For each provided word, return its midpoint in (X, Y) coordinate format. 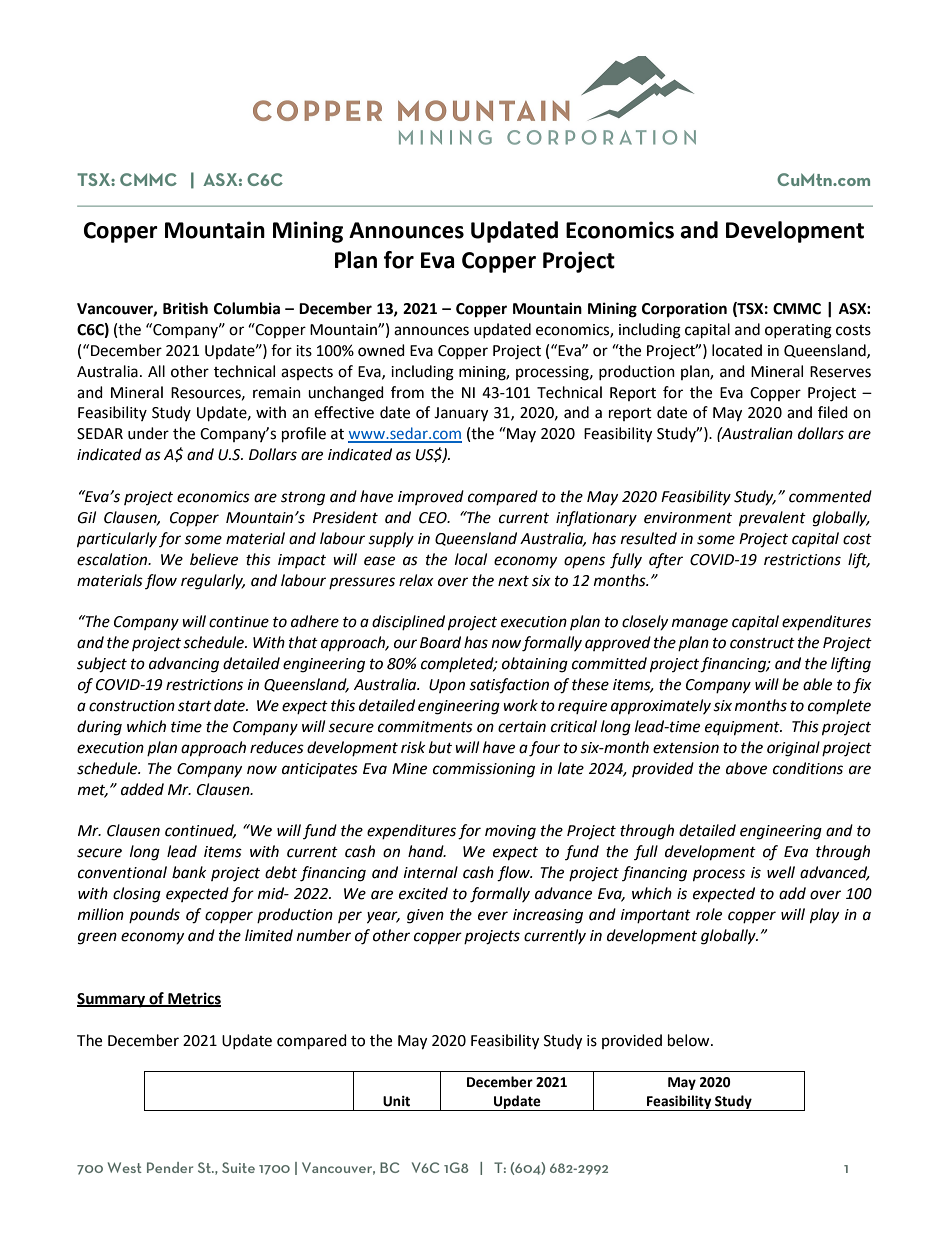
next (513, 581)
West (125, 1167)
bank (189, 872)
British (185, 308)
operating (798, 331)
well (781, 872)
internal (431, 872)
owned (381, 350)
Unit (396, 1101)
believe (214, 559)
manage (700, 624)
